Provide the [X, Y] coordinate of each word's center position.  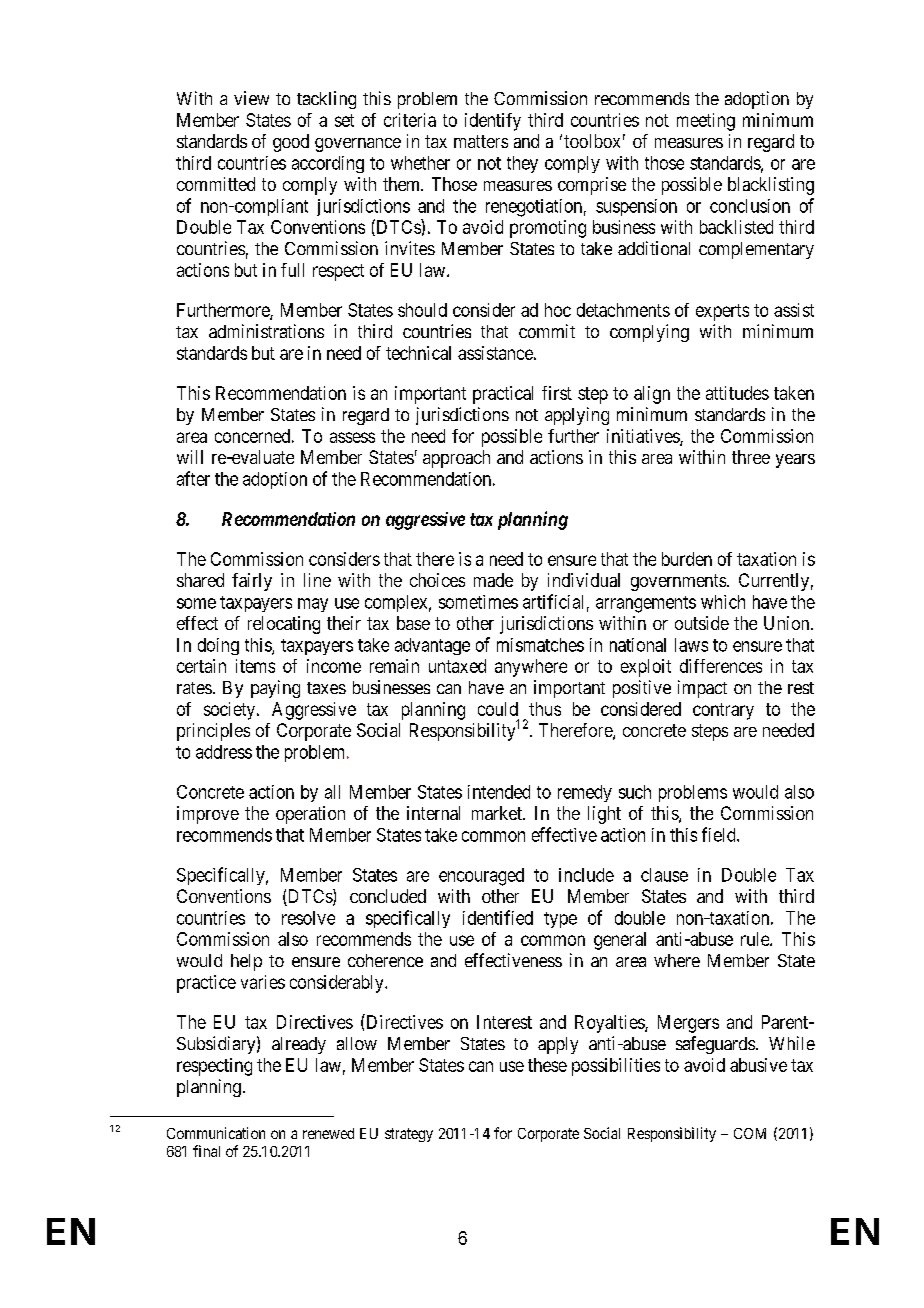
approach [456, 459]
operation [310, 815]
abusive [758, 1065]
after [193, 478]
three [751, 457]
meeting [706, 122]
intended [499, 792]
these [547, 1065]
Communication [216, 1133]
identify [493, 122]
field [720, 834]
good [291, 143]
